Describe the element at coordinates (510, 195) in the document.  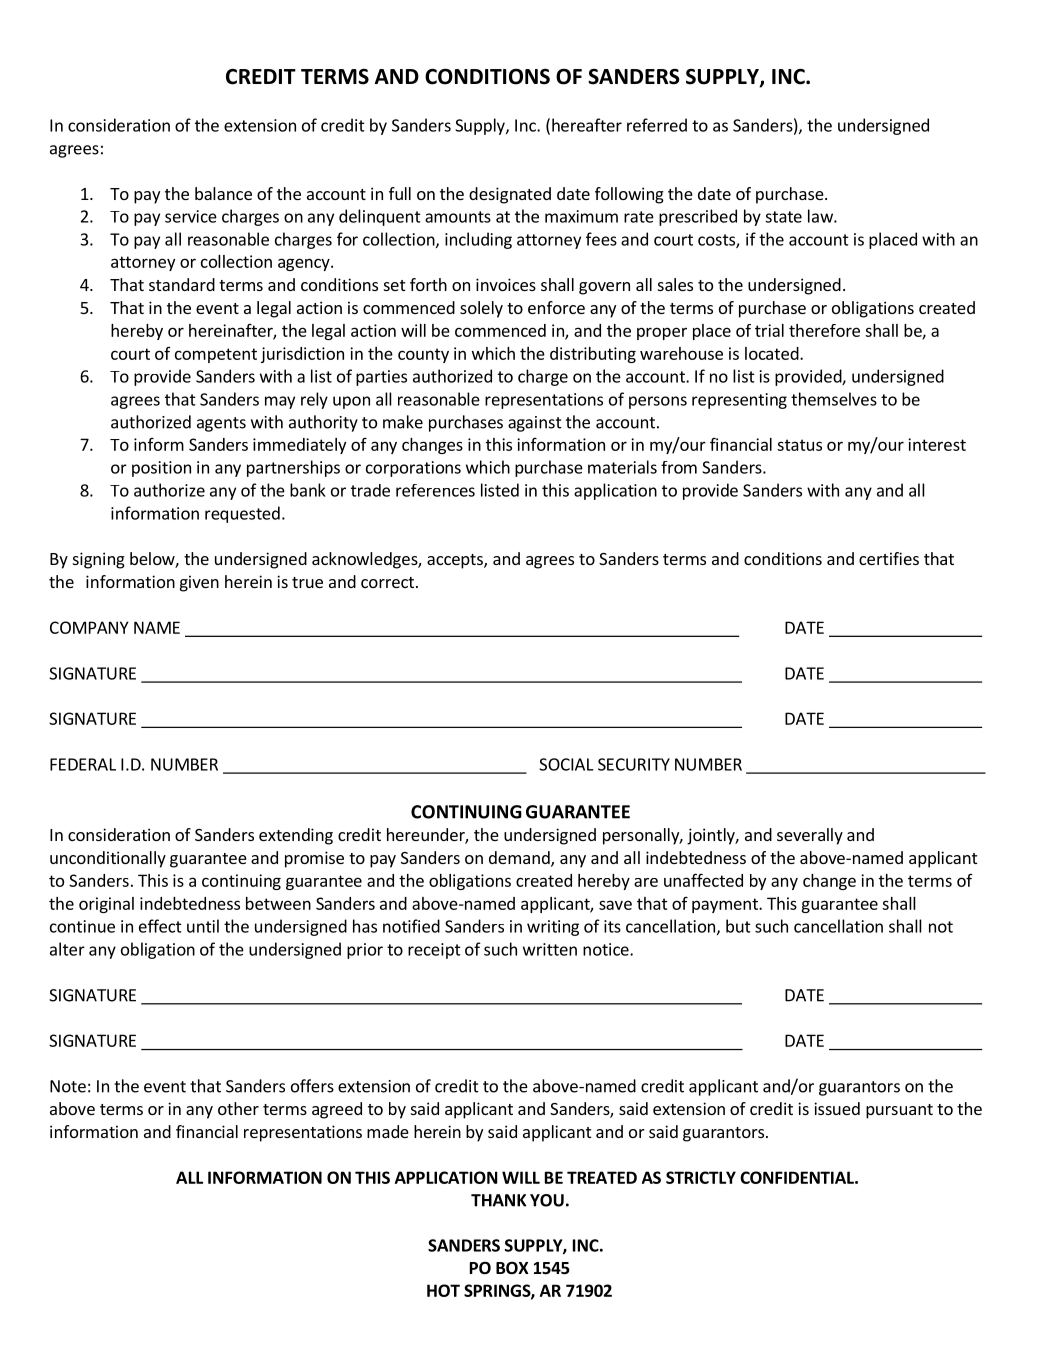
I see `designated` at that location.
